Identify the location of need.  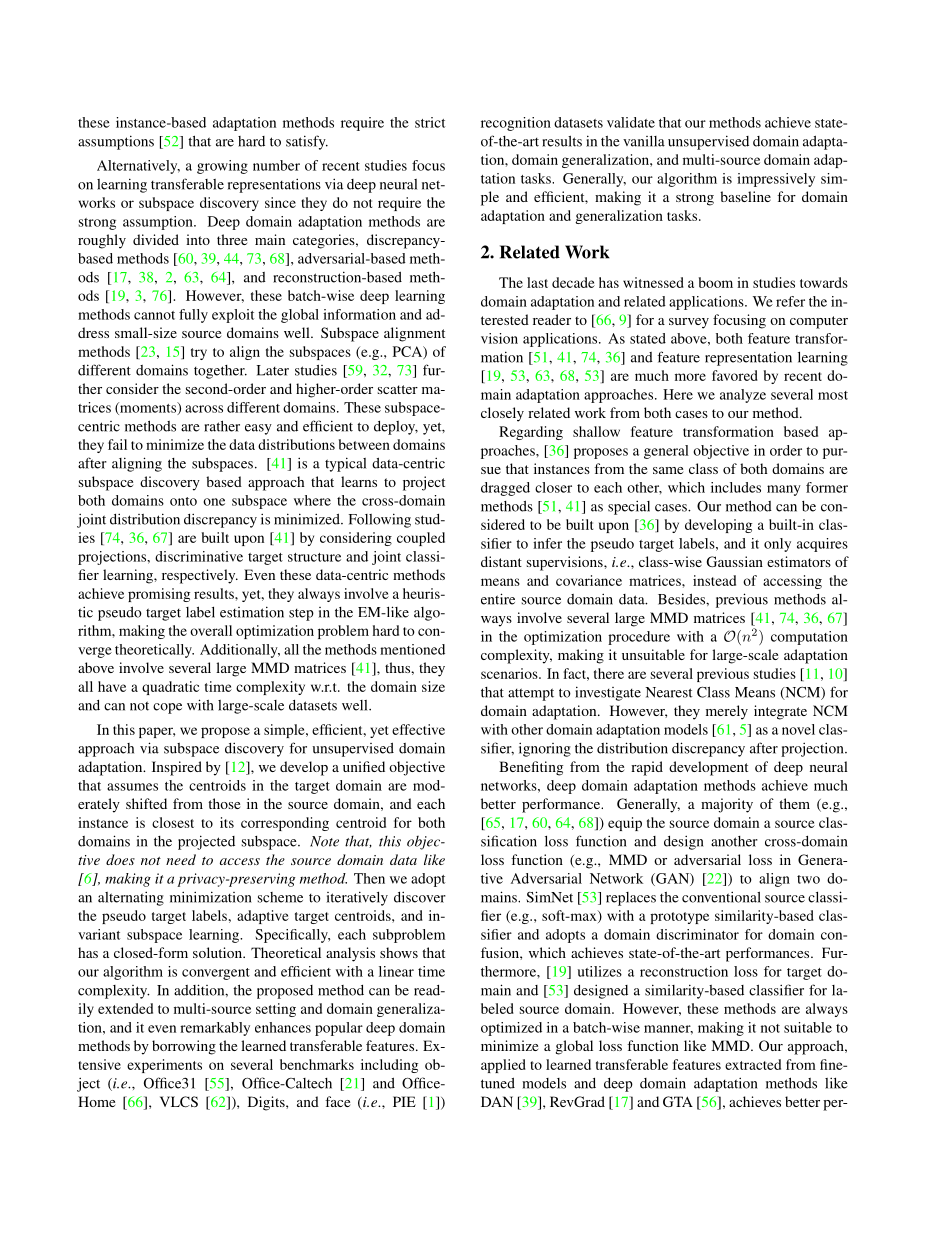
(181, 859).
